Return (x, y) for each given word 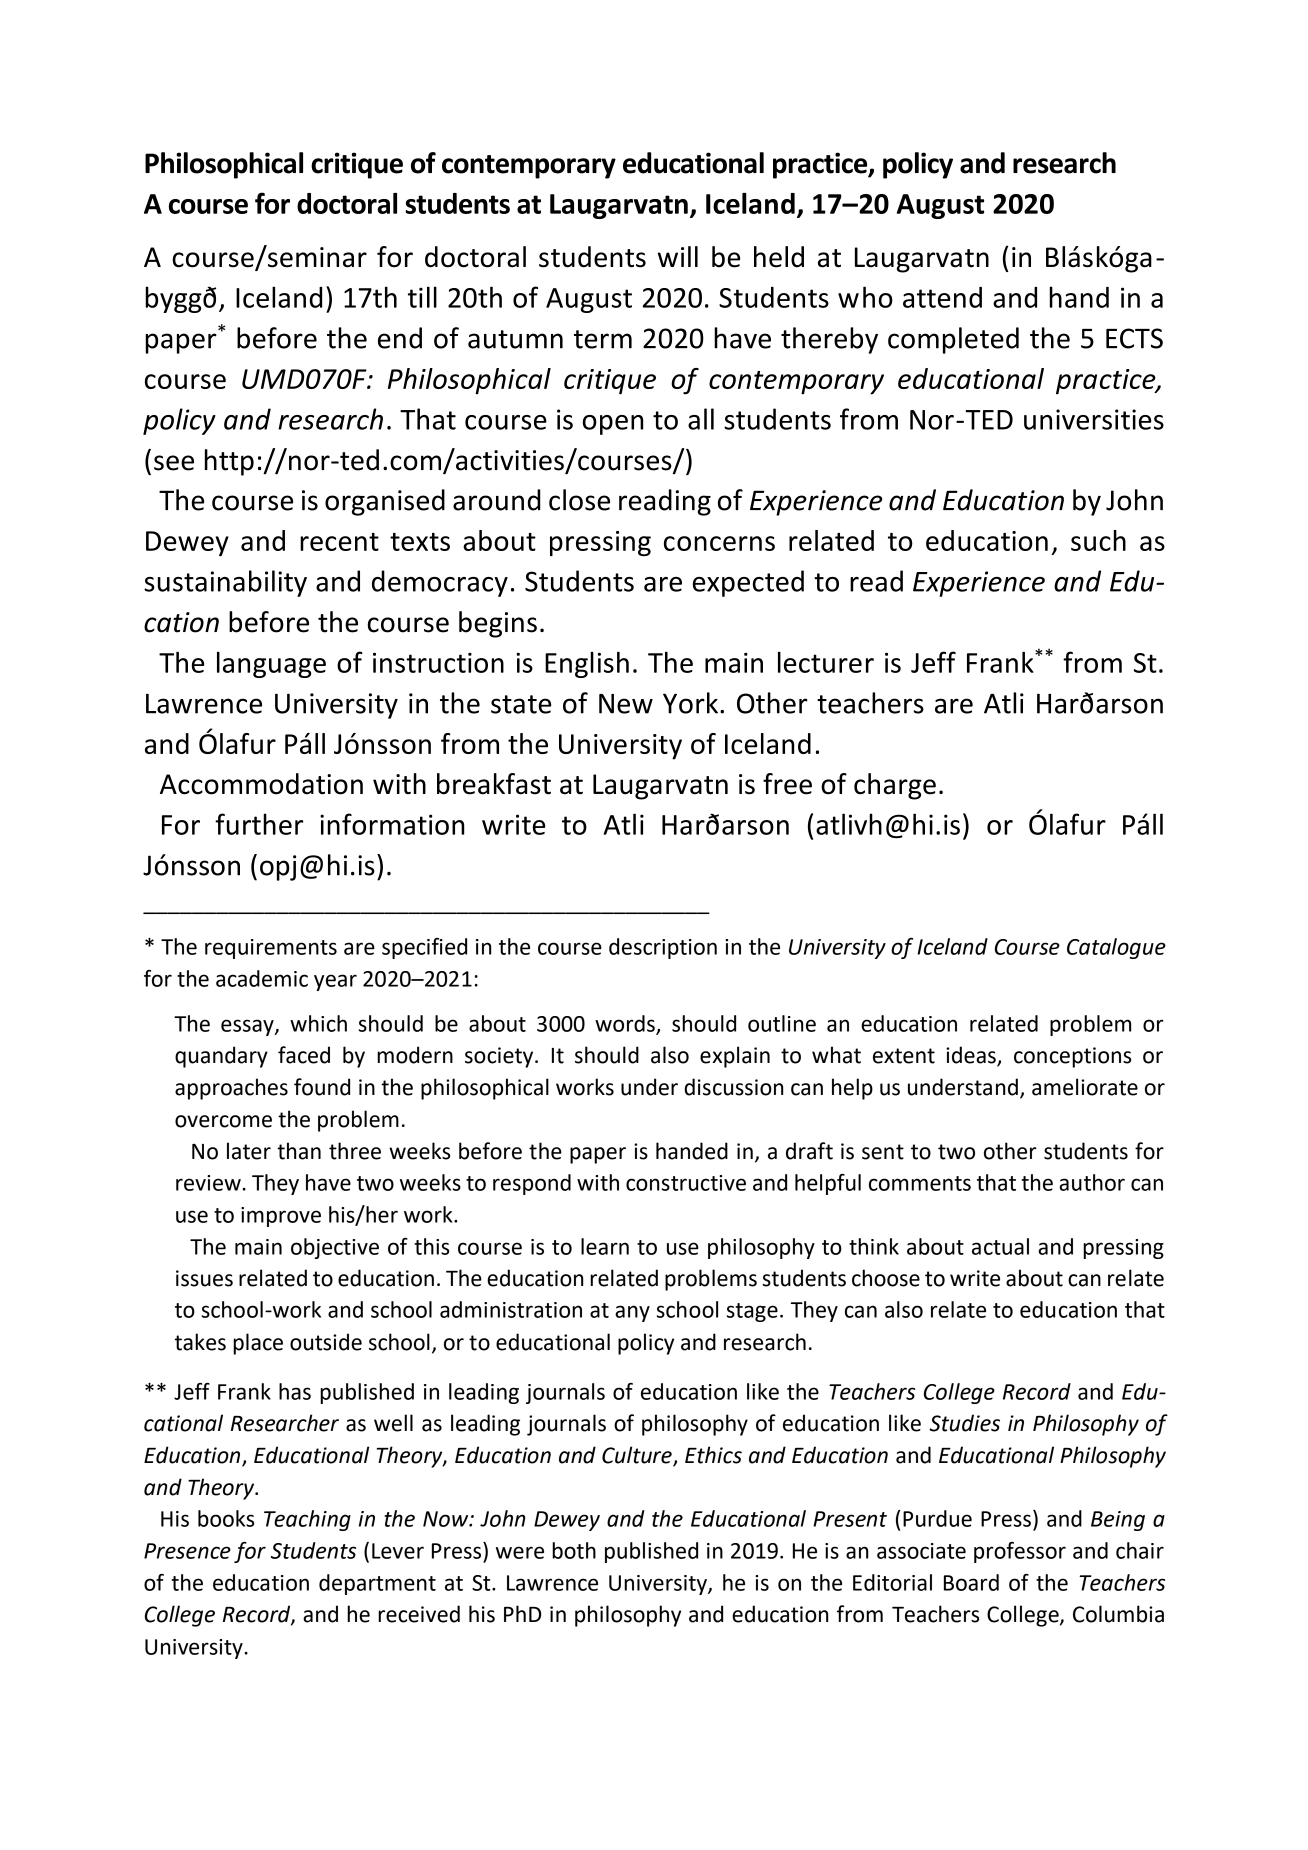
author (1092, 1182)
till (422, 297)
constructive (686, 1183)
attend (942, 297)
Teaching (307, 1520)
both (574, 1550)
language (271, 665)
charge (895, 786)
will (677, 256)
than (299, 1151)
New (626, 704)
